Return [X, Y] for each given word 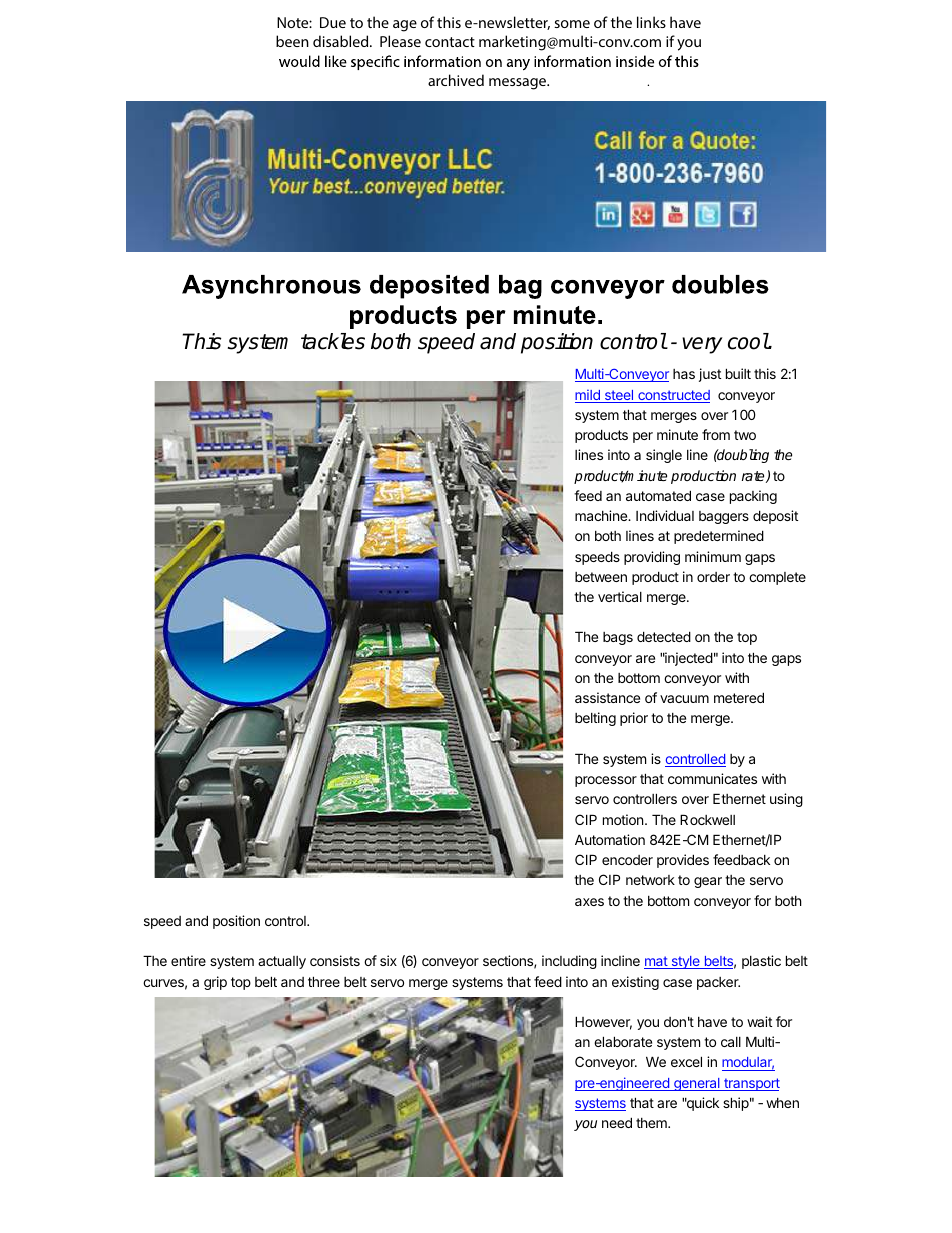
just [710, 375]
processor [606, 781]
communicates [712, 778]
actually [282, 962]
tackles [333, 341]
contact [450, 42]
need [617, 1122]
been [292, 41]
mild [588, 396]
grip [215, 983]
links [651, 22]
